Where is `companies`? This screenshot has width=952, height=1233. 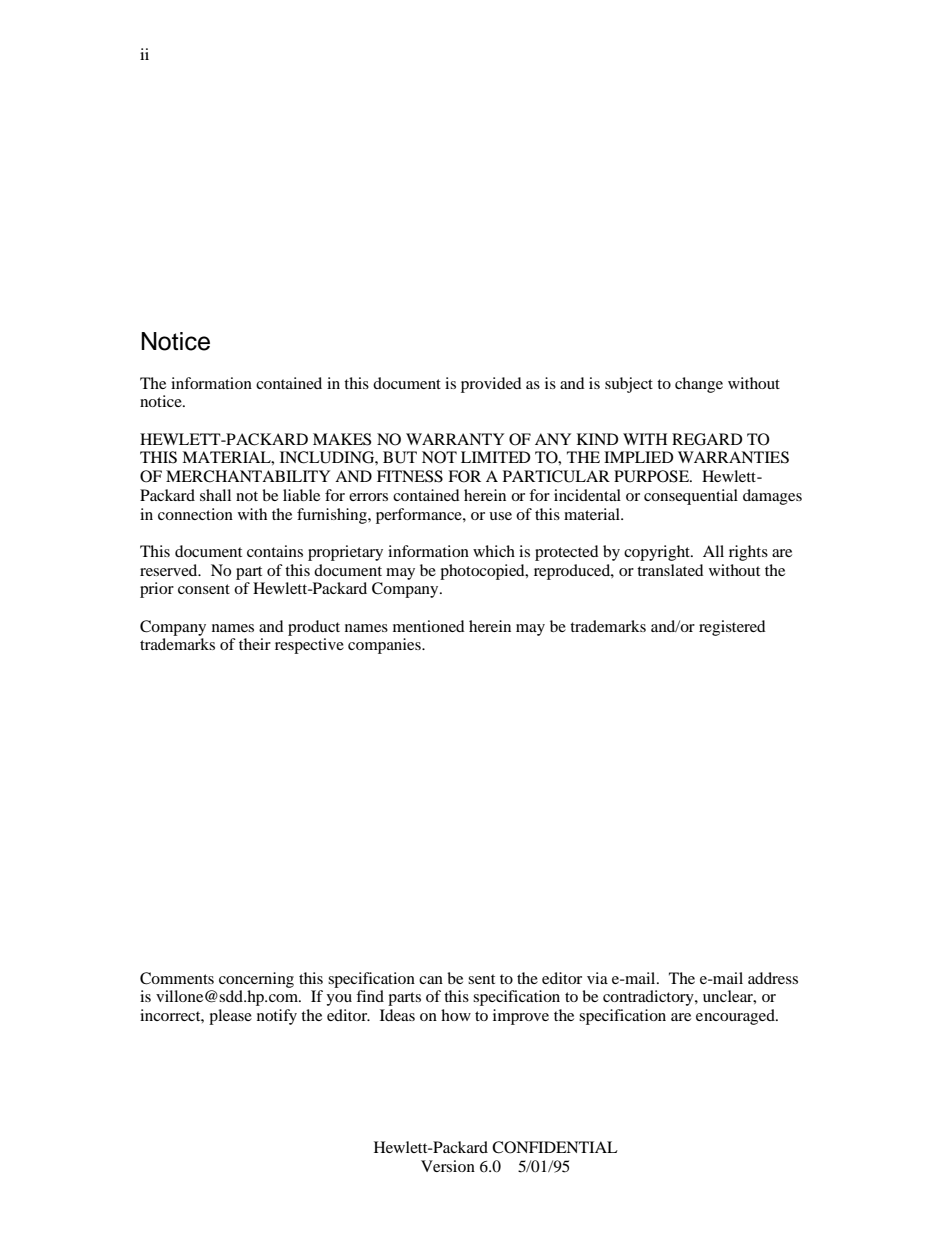
companies is located at coordinates (385, 646).
